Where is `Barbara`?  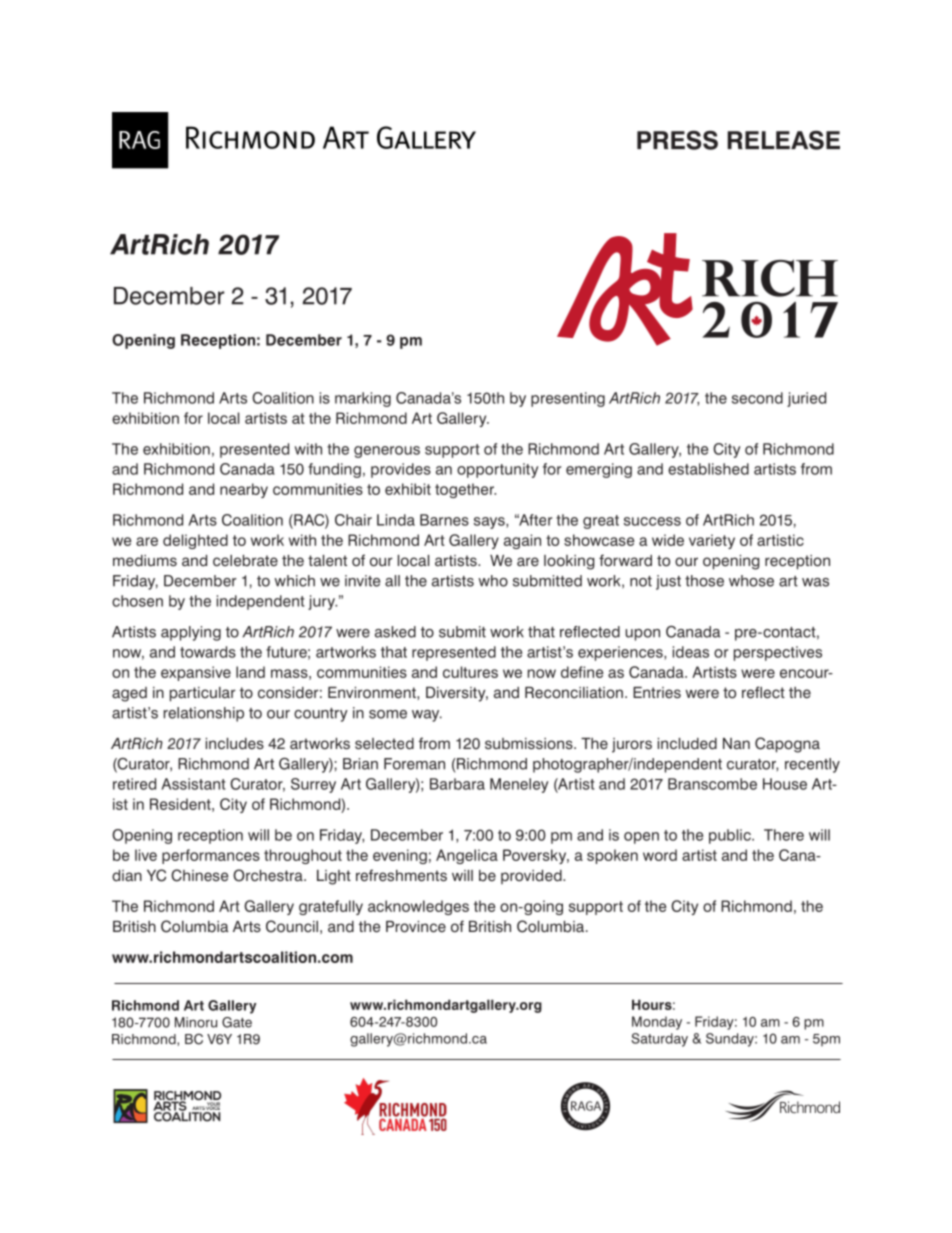 Barbara is located at coordinates (457, 784).
